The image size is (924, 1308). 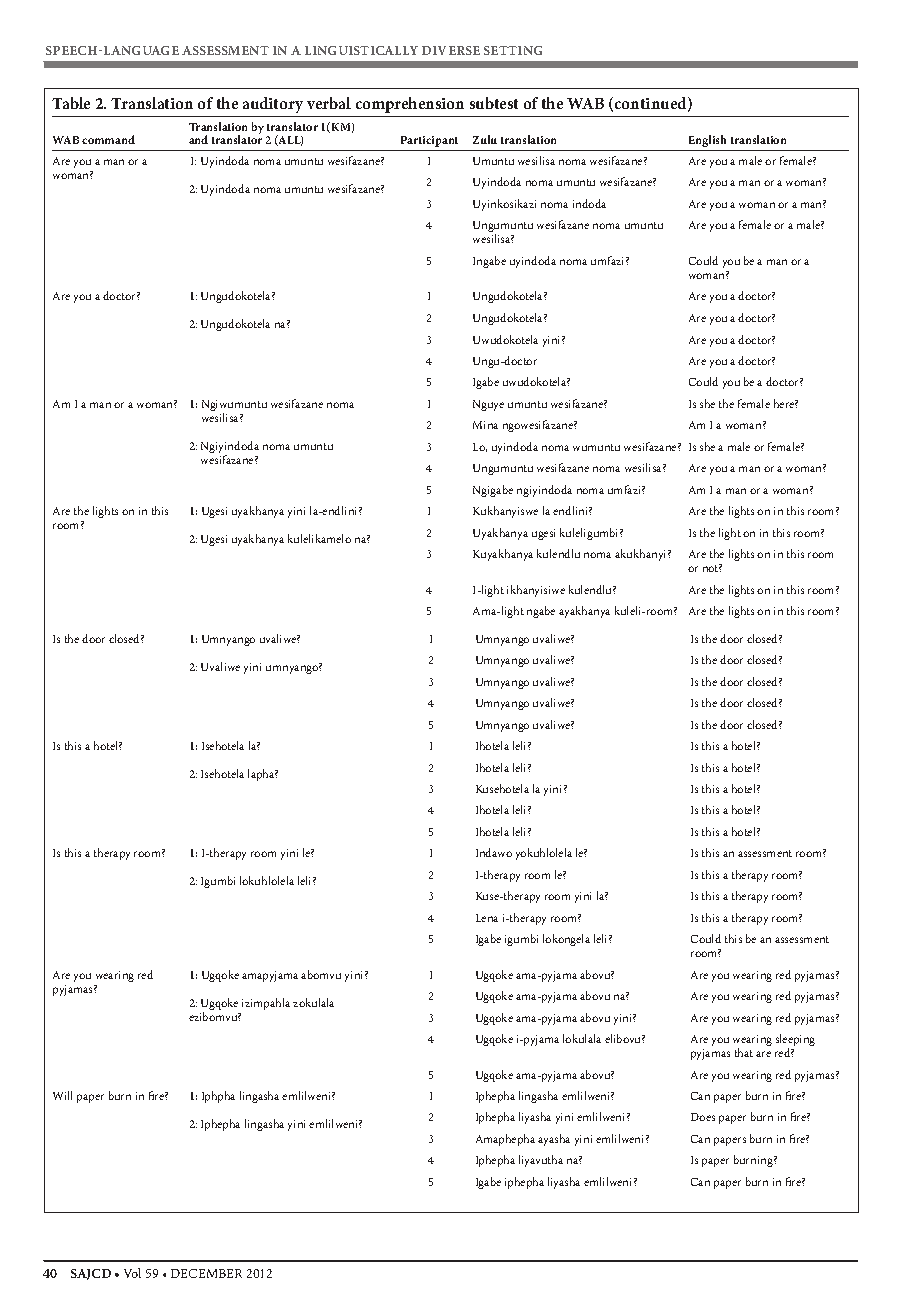 What do you see at coordinates (485, 425) in the screenshot?
I see `Mina` at bounding box center [485, 425].
